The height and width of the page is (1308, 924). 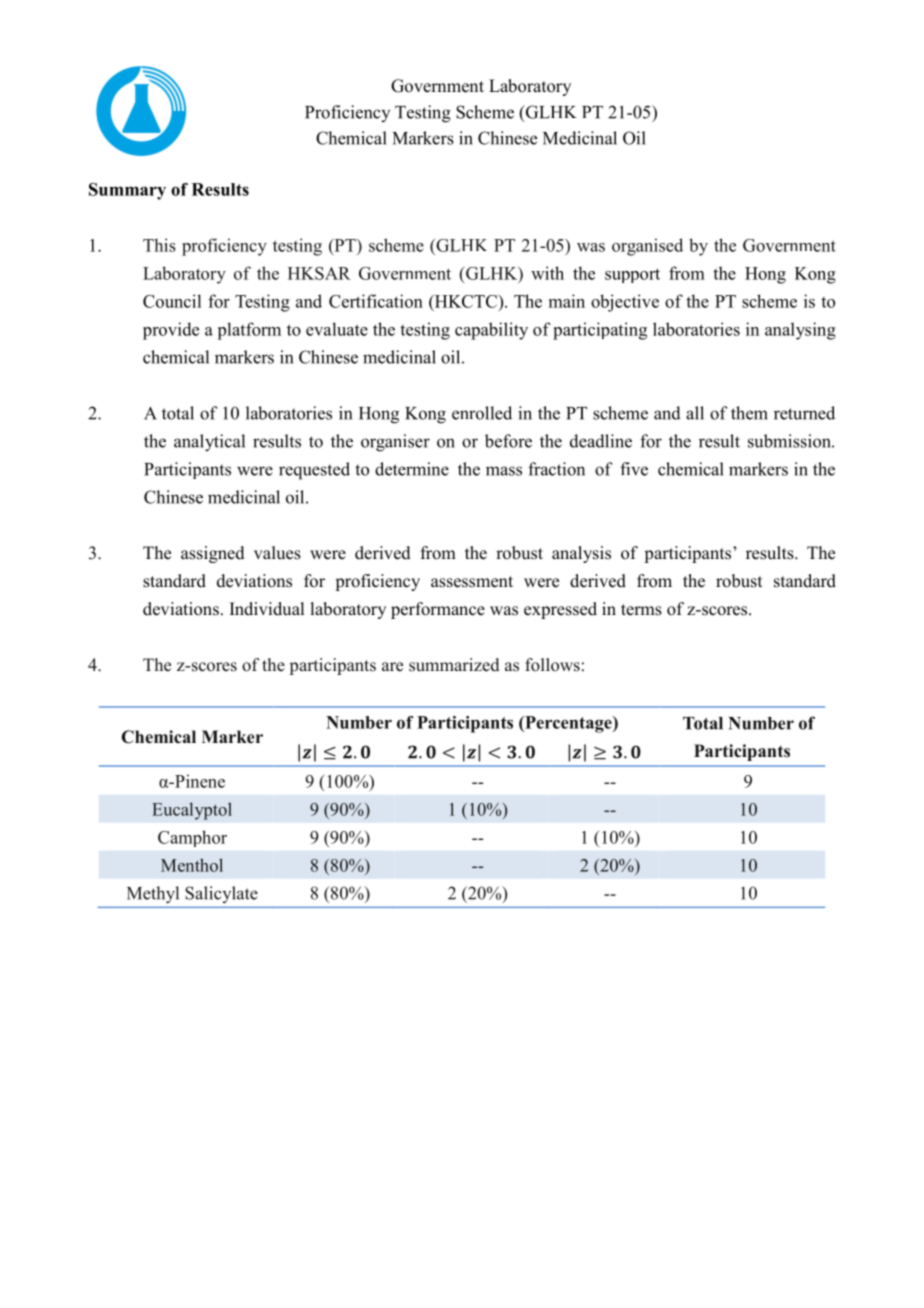 I want to click on assigned, so click(x=213, y=554).
